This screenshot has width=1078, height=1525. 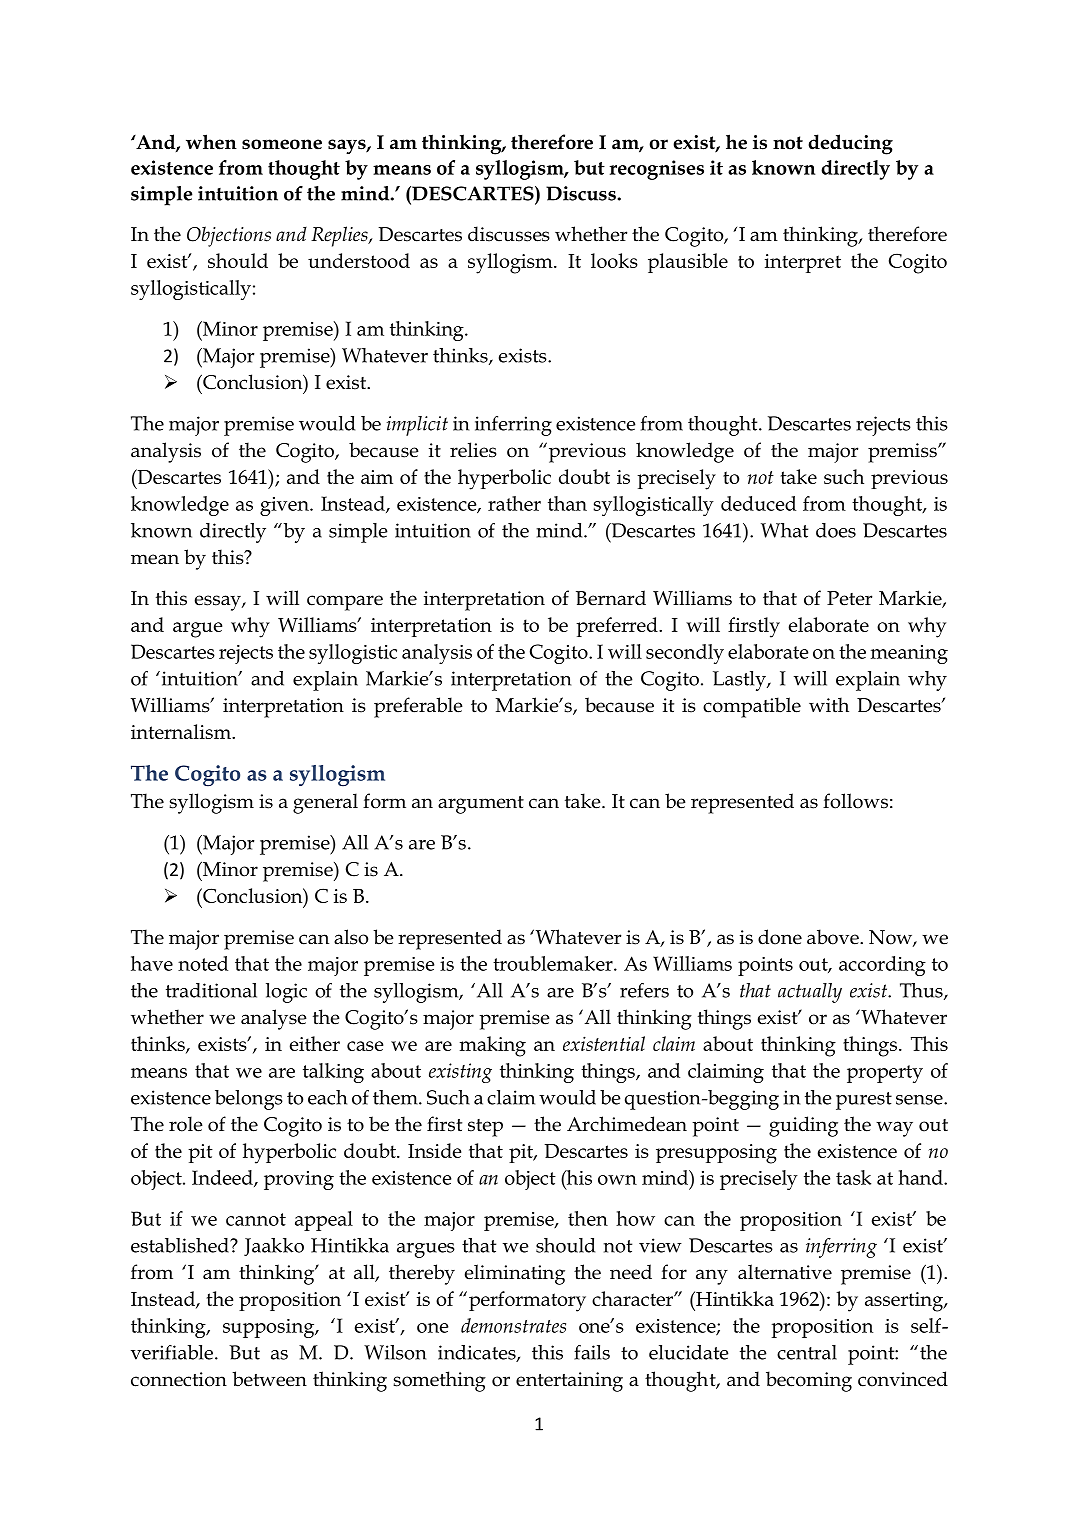 What do you see at coordinates (269, 1379) in the screenshot?
I see `between` at bounding box center [269, 1379].
